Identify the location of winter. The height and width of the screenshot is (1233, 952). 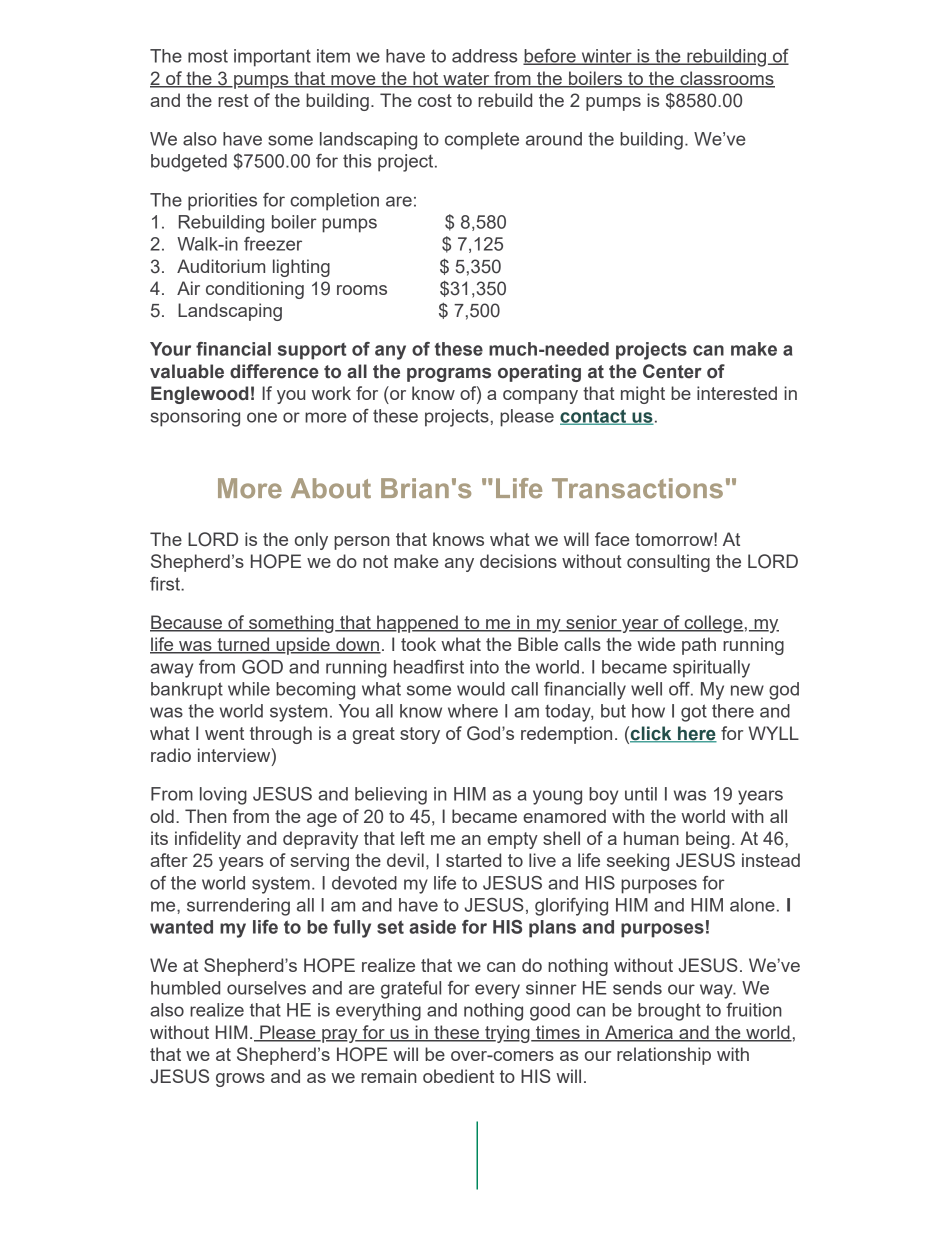
(606, 57).
